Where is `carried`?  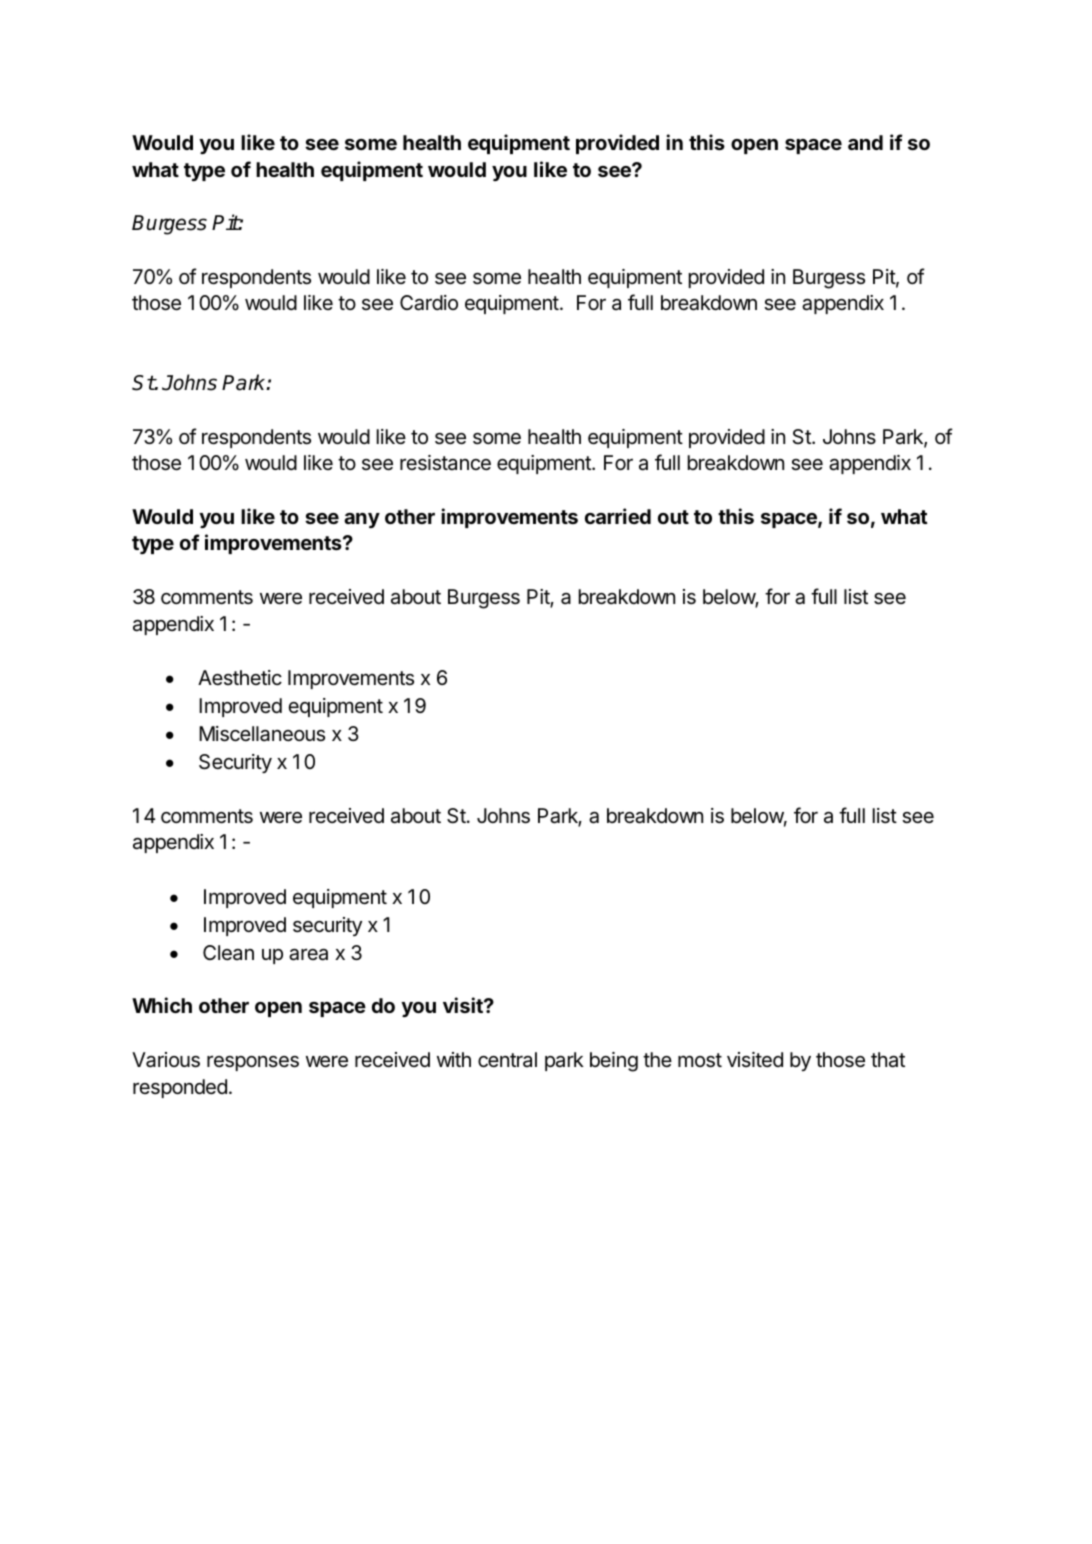
carried is located at coordinates (618, 516).
